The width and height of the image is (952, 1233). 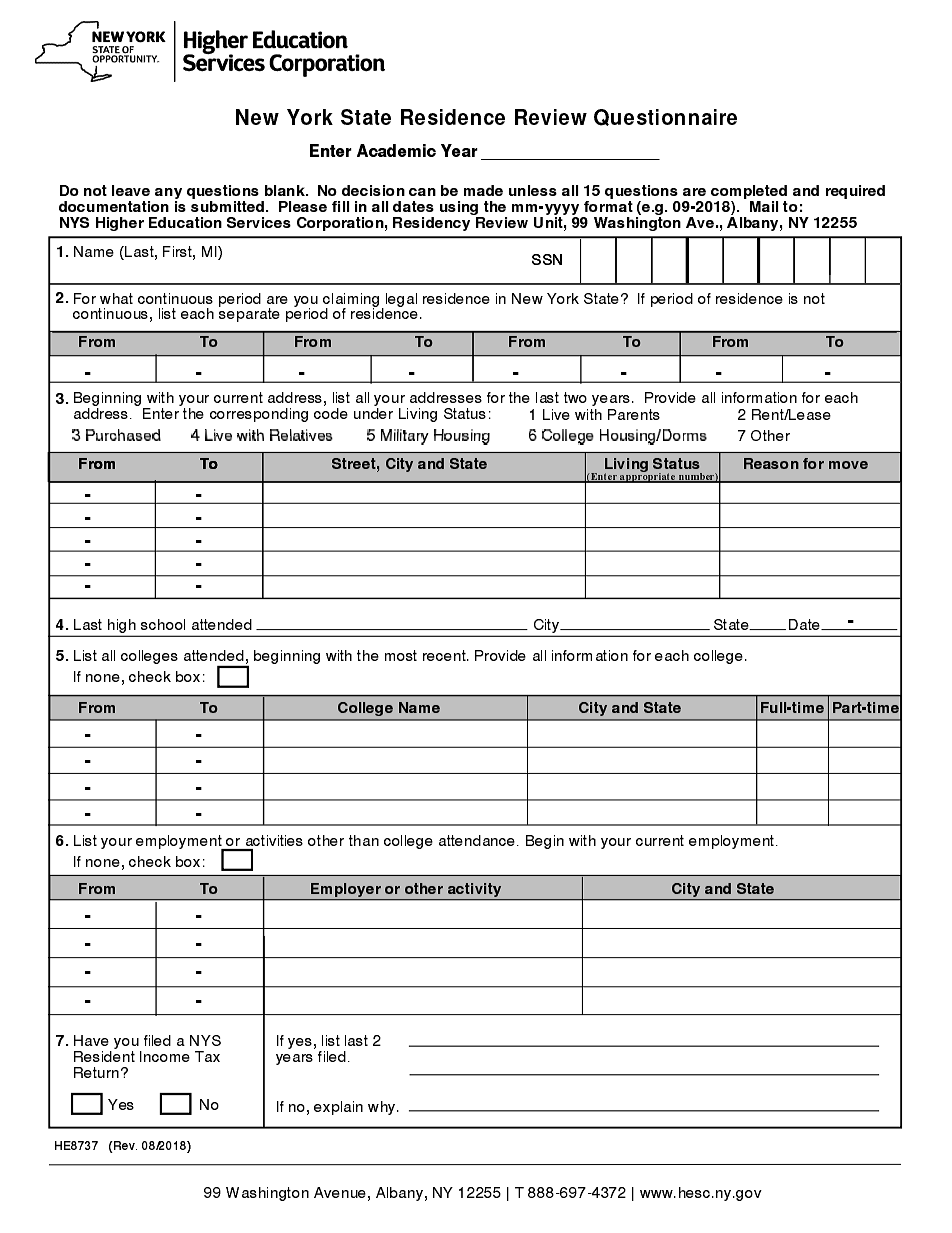 What do you see at coordinates (445, 655) in the image?
I see `recent` at bounding box center [445, 655].
